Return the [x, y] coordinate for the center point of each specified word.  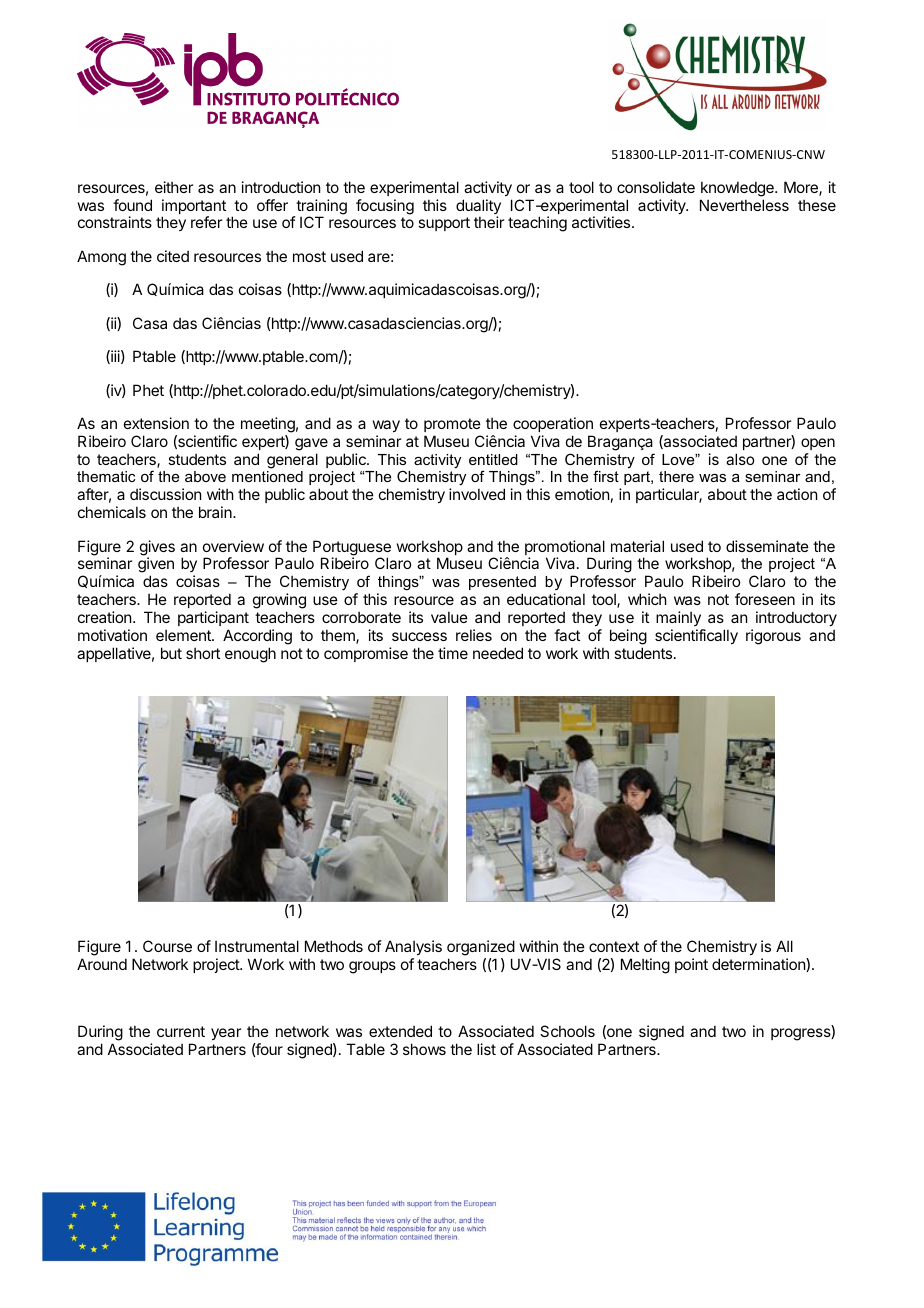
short [203, 653]
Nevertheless [744, 205]
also [740, 459]
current [181, 1031]
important [194, 208]
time [453, 653]
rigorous [773, 637]
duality [478, 208]
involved [477, 494]
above [205, 476]
